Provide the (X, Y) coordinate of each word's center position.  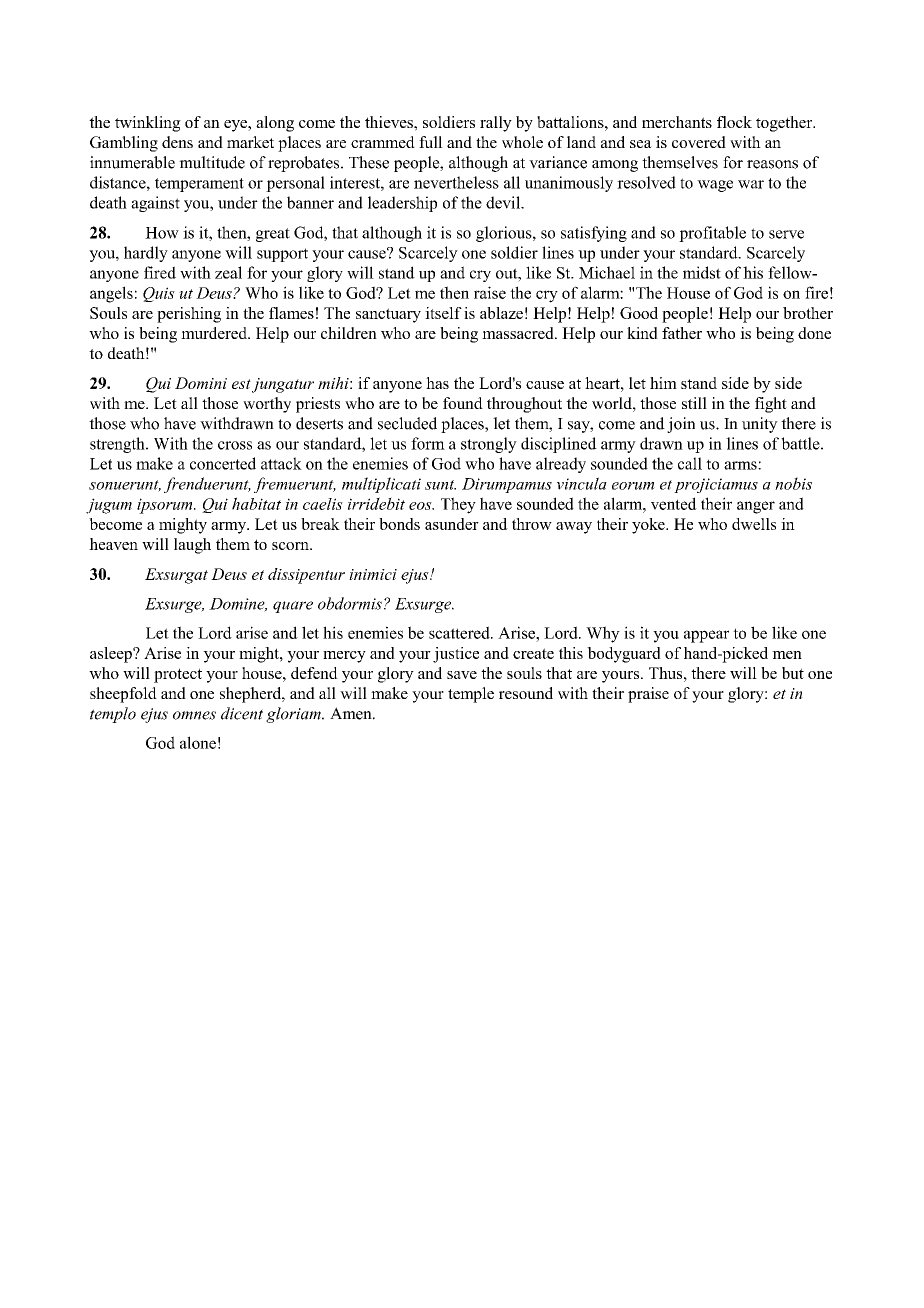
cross (235, 445)
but (793, 673)
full (431, 142)
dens (177, 142)
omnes (194, 715)
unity (760, 425)
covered (699, 142)
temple (471, 695)
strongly (489, 445)
